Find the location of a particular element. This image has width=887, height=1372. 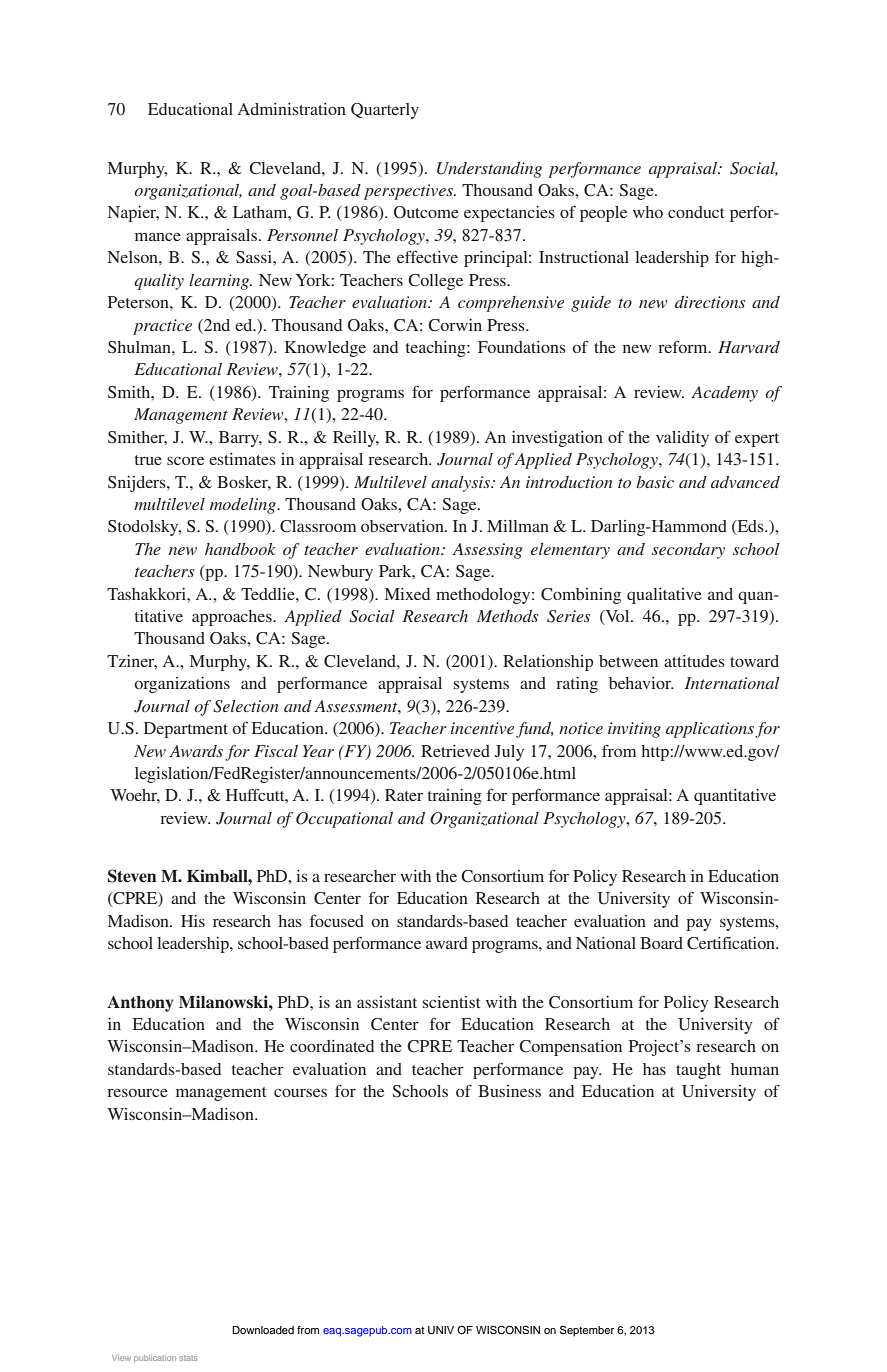

taught is located at coordinates (698, 1071).
